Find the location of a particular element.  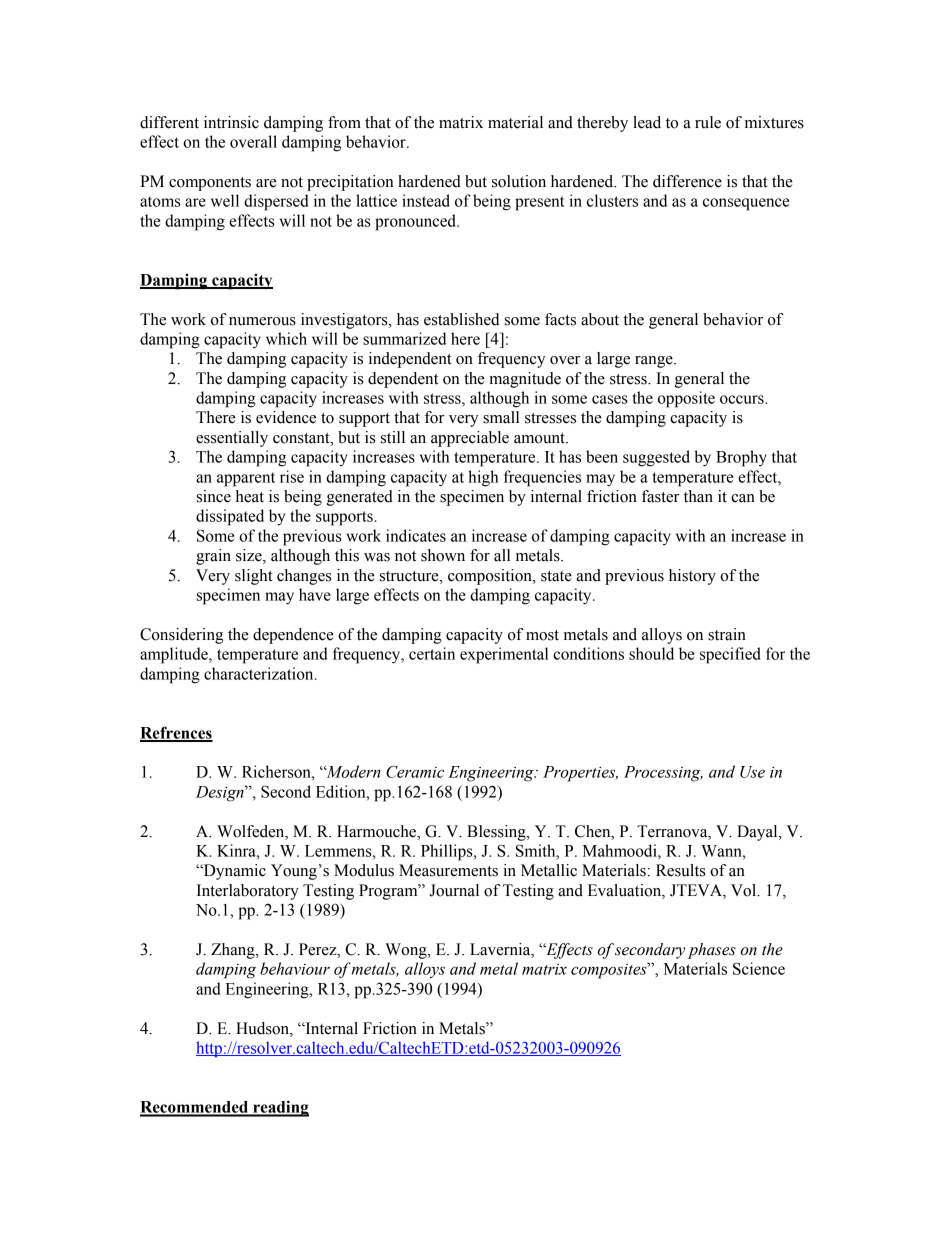

slight is located at coordinates (254, 577).
